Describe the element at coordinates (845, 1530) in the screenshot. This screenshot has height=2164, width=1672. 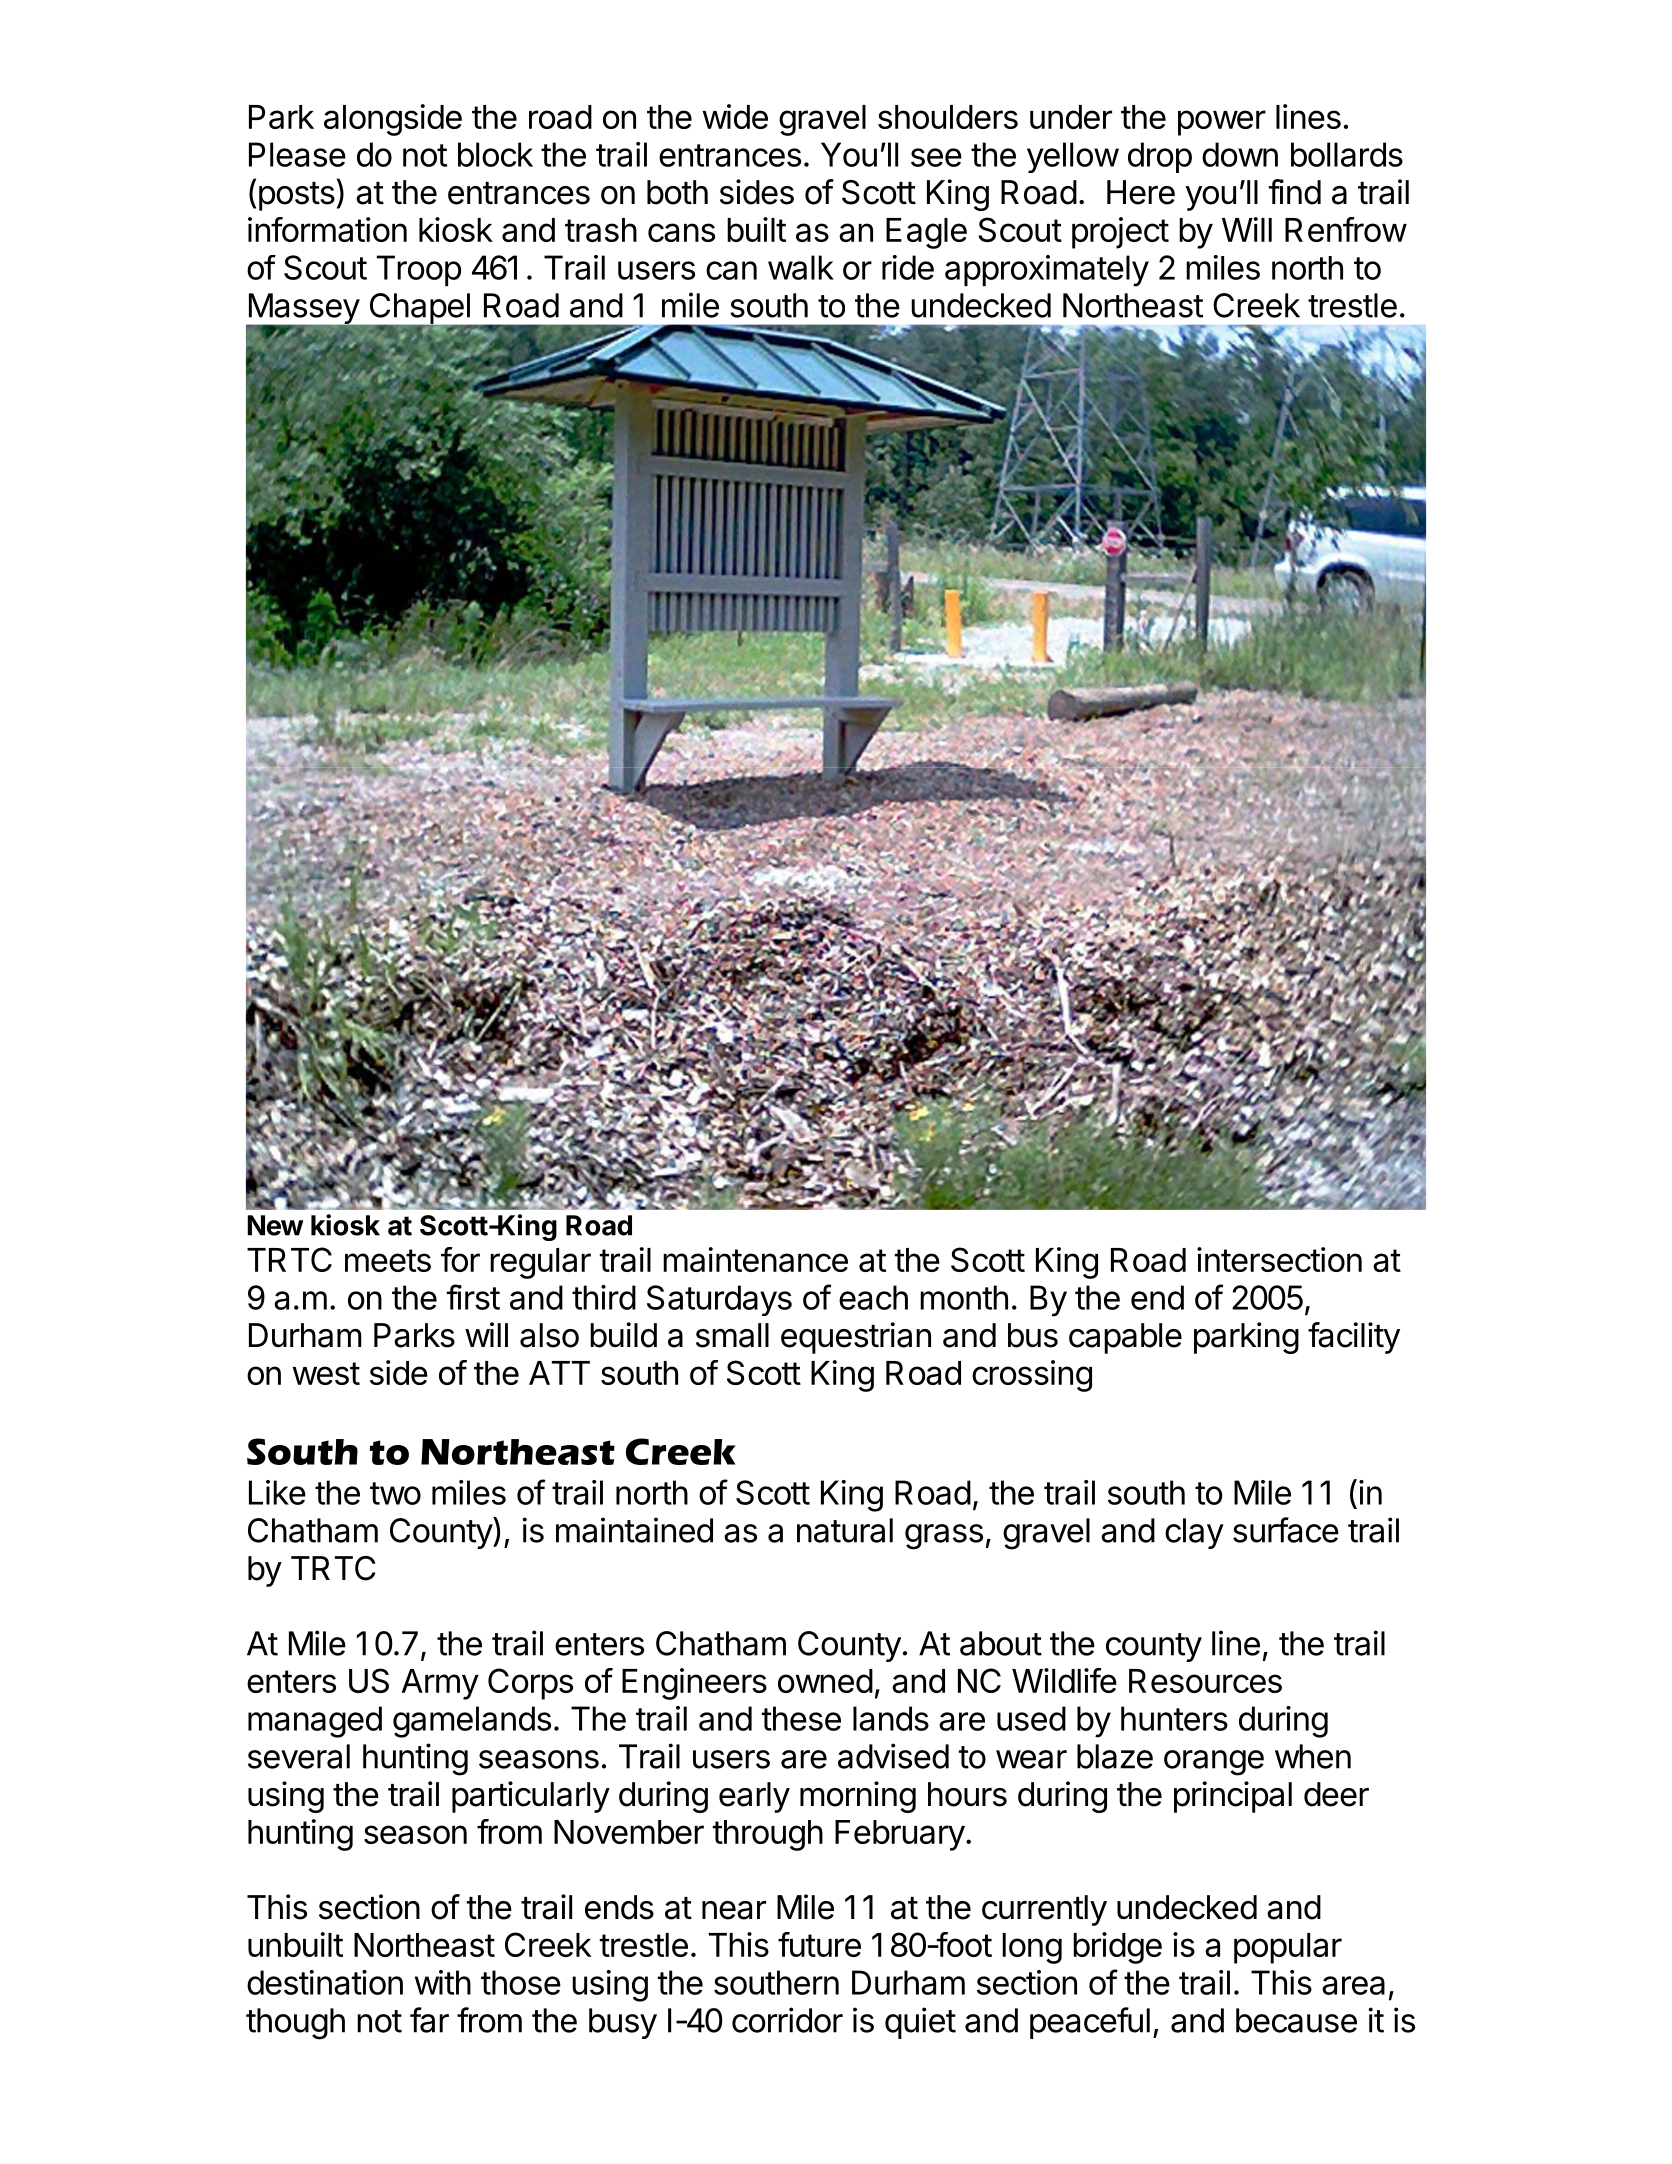
I see `natural` at that location.
